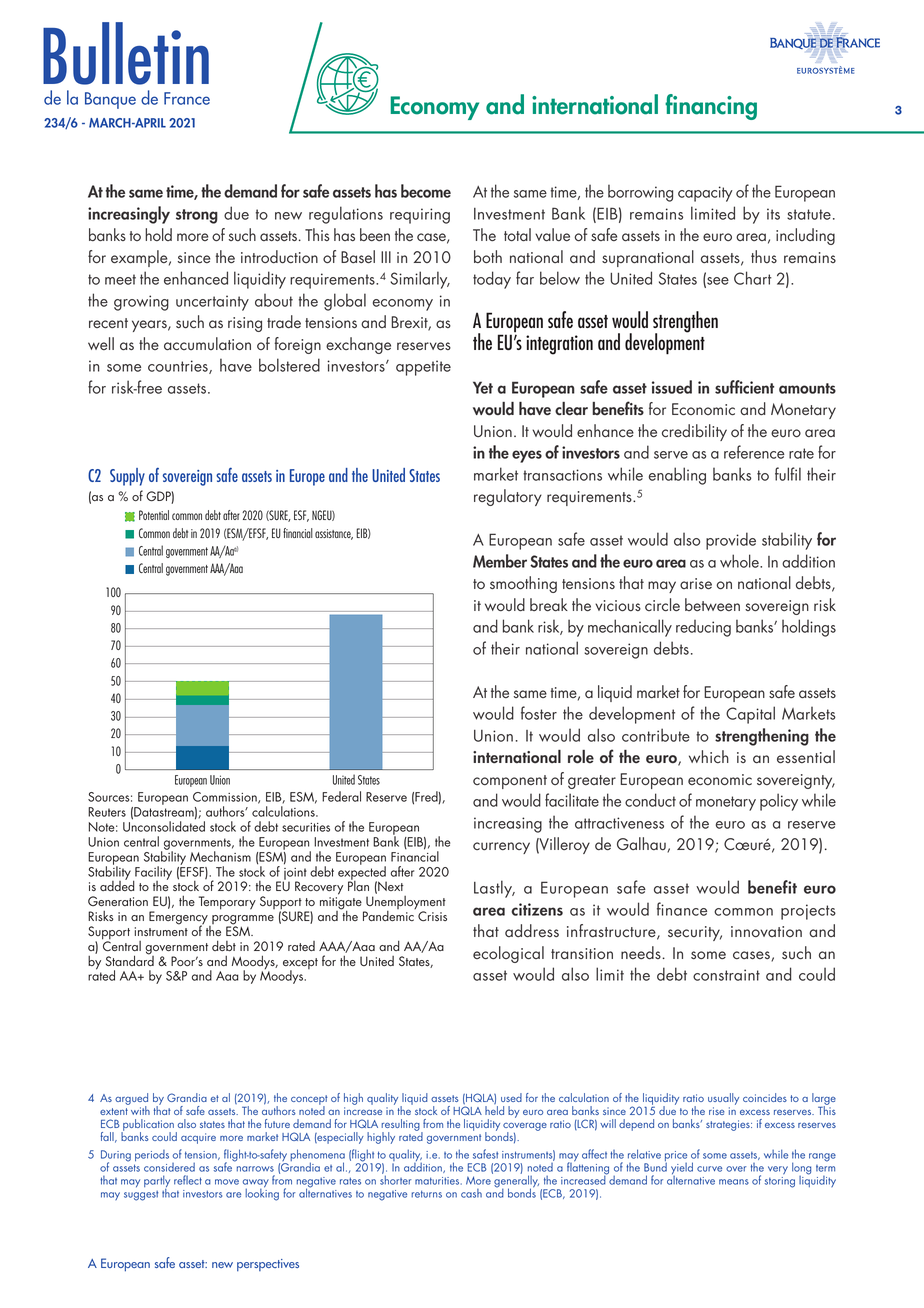 The height and width of the document is (1308, 924). What do you see at coordinates (187, 98) in the document?
I see `France` at bounding box center [187, 98].
